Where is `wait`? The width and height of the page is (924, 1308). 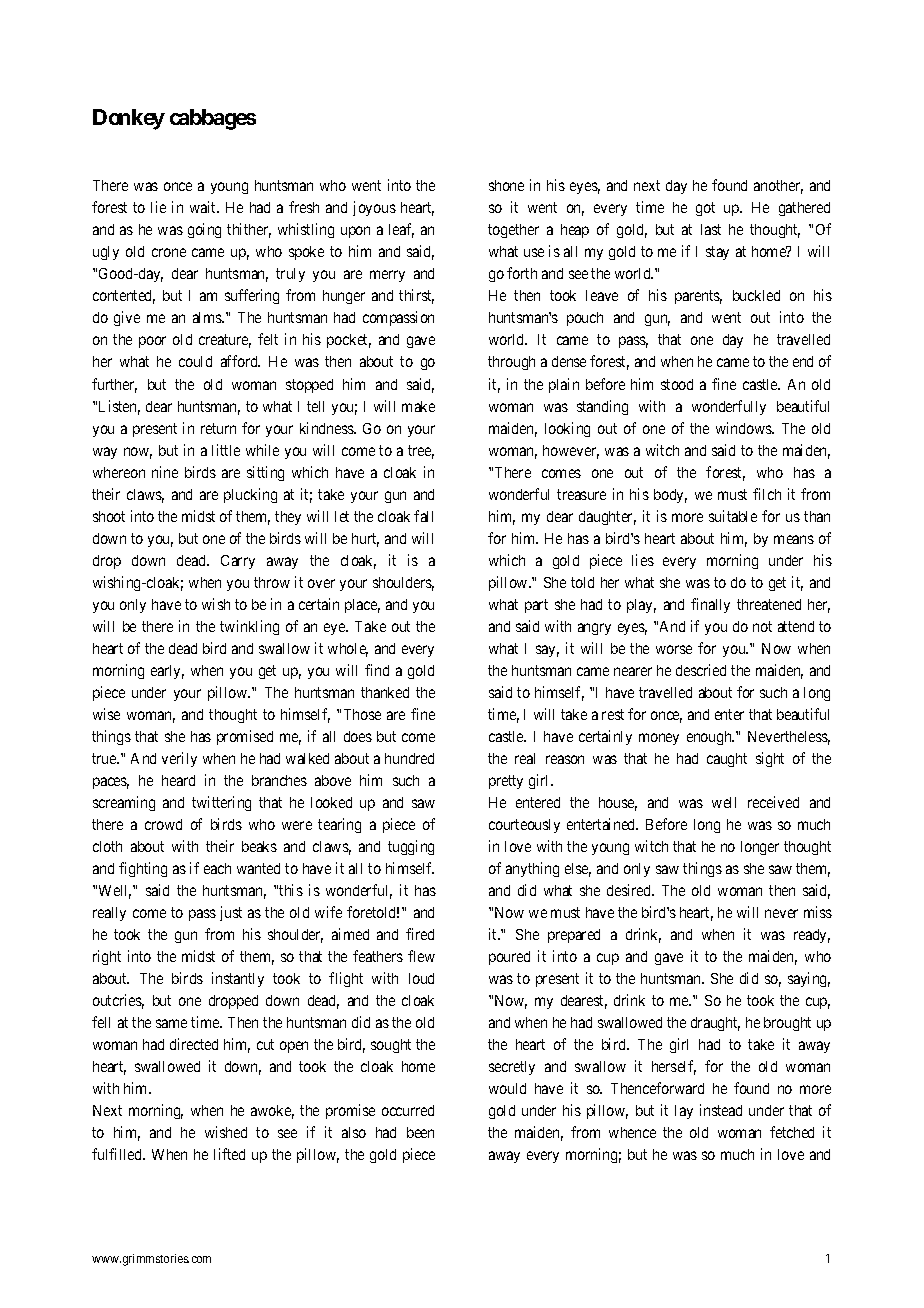 wait is located at coordinates (204, 207).
